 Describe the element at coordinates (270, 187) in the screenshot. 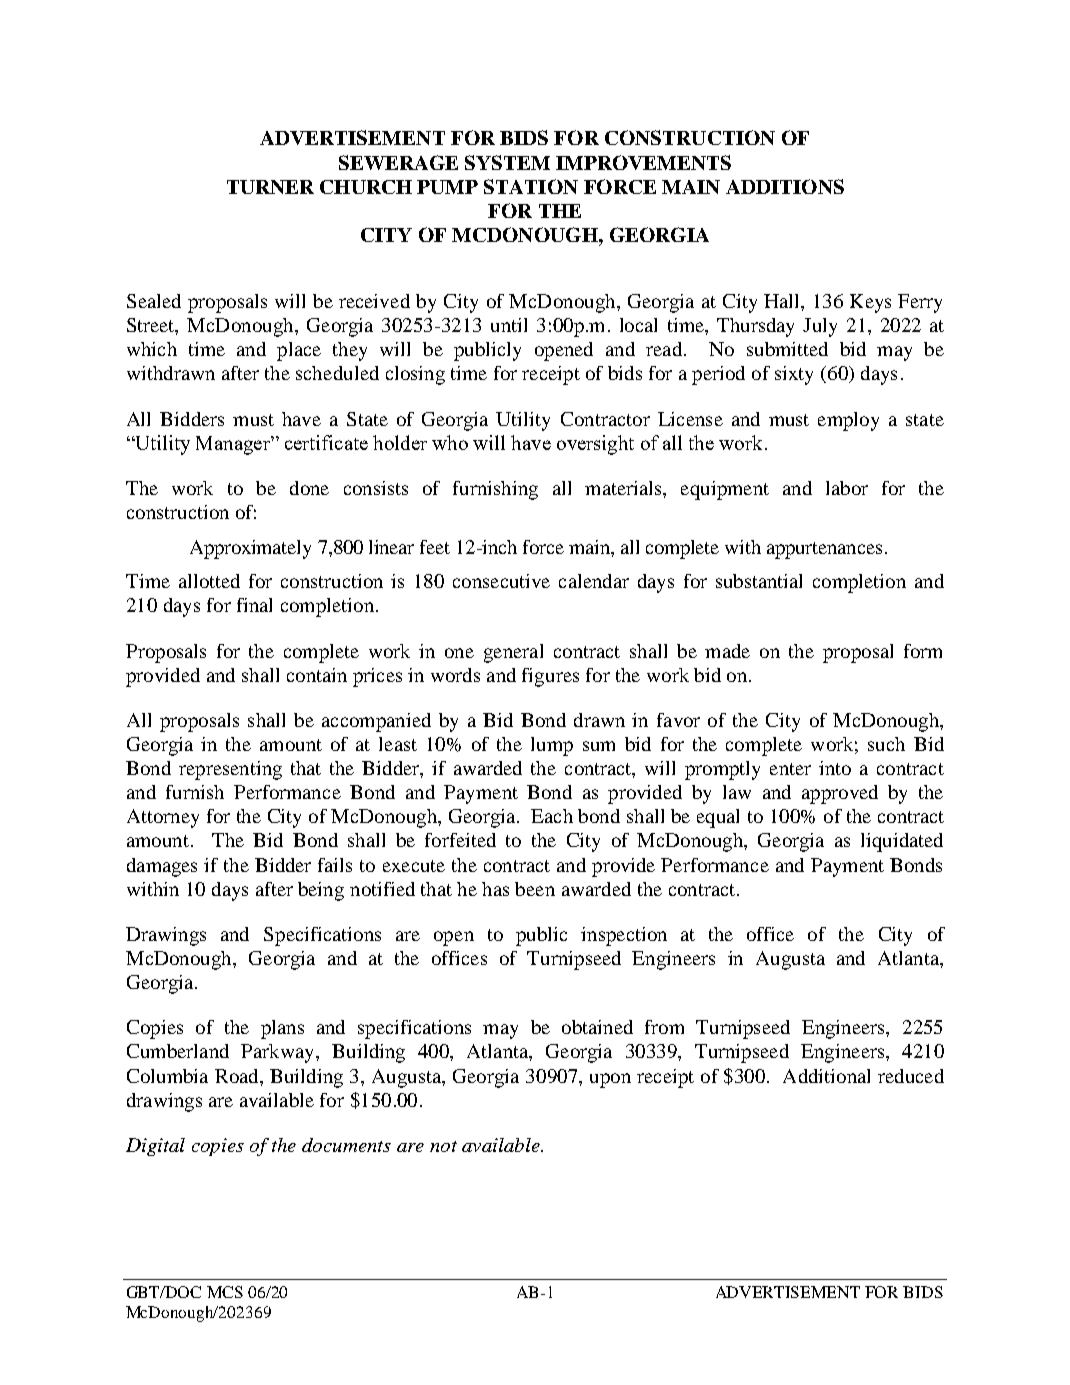

I see `TURNER` at that location.
